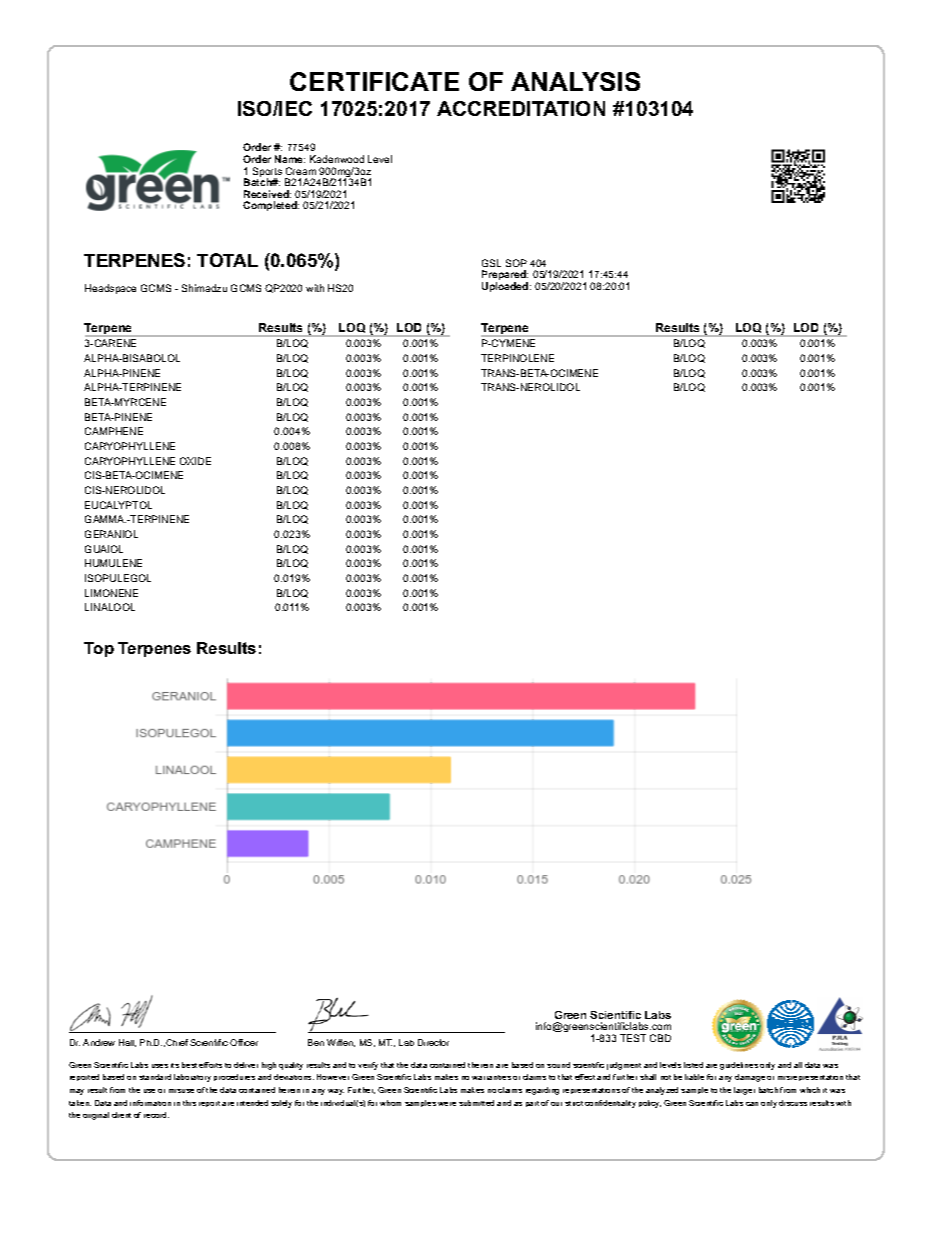 Image resolution: width=952 pixels, height=1233 pixels. I want to click on were, so click(447, 1104).
